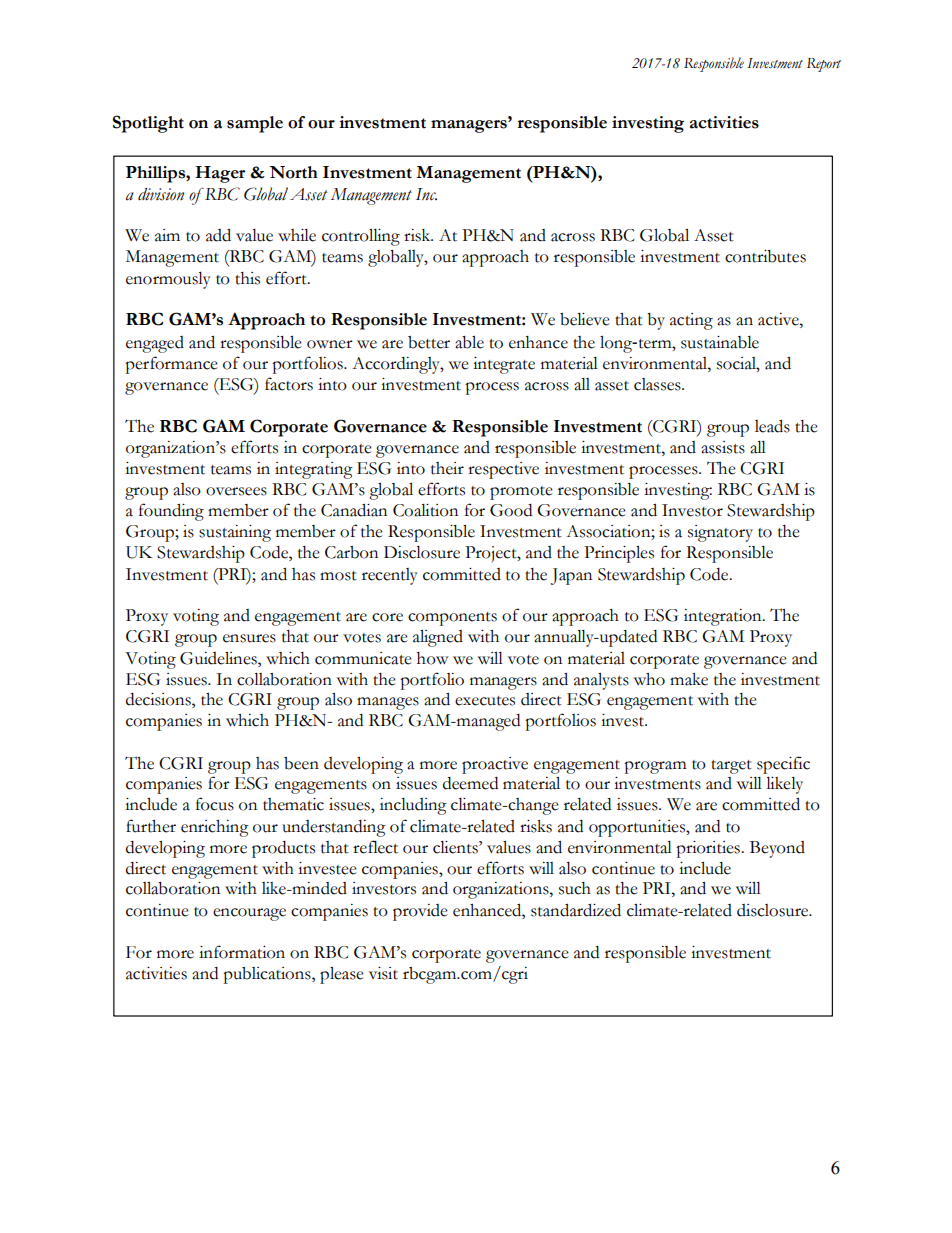 This image has height=1233, width=952. What do you see at coordinates (289, 384) in the image?
I see `factors` at bounding box center [289, 384].
